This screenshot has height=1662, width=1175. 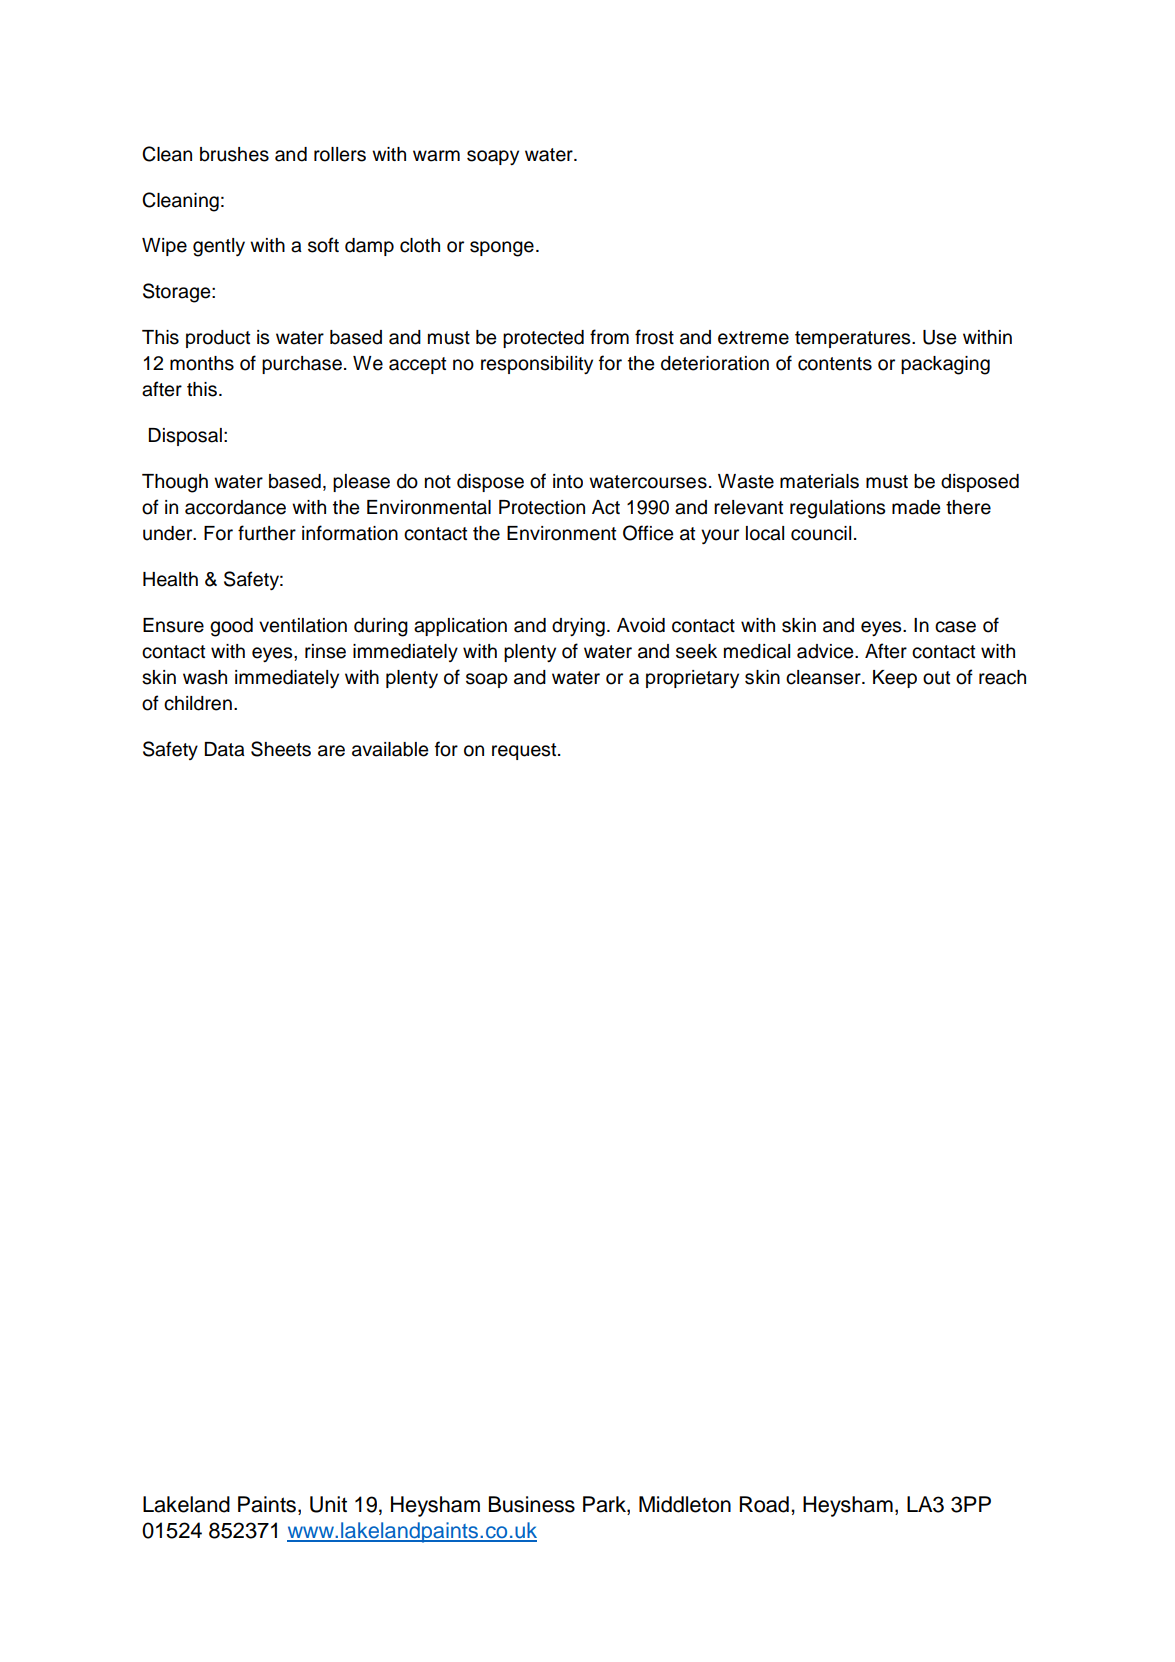 What do you see at coordinates (281, 749) in the screenshot?
I see `Sheets` at bounding box center [281, 749].
